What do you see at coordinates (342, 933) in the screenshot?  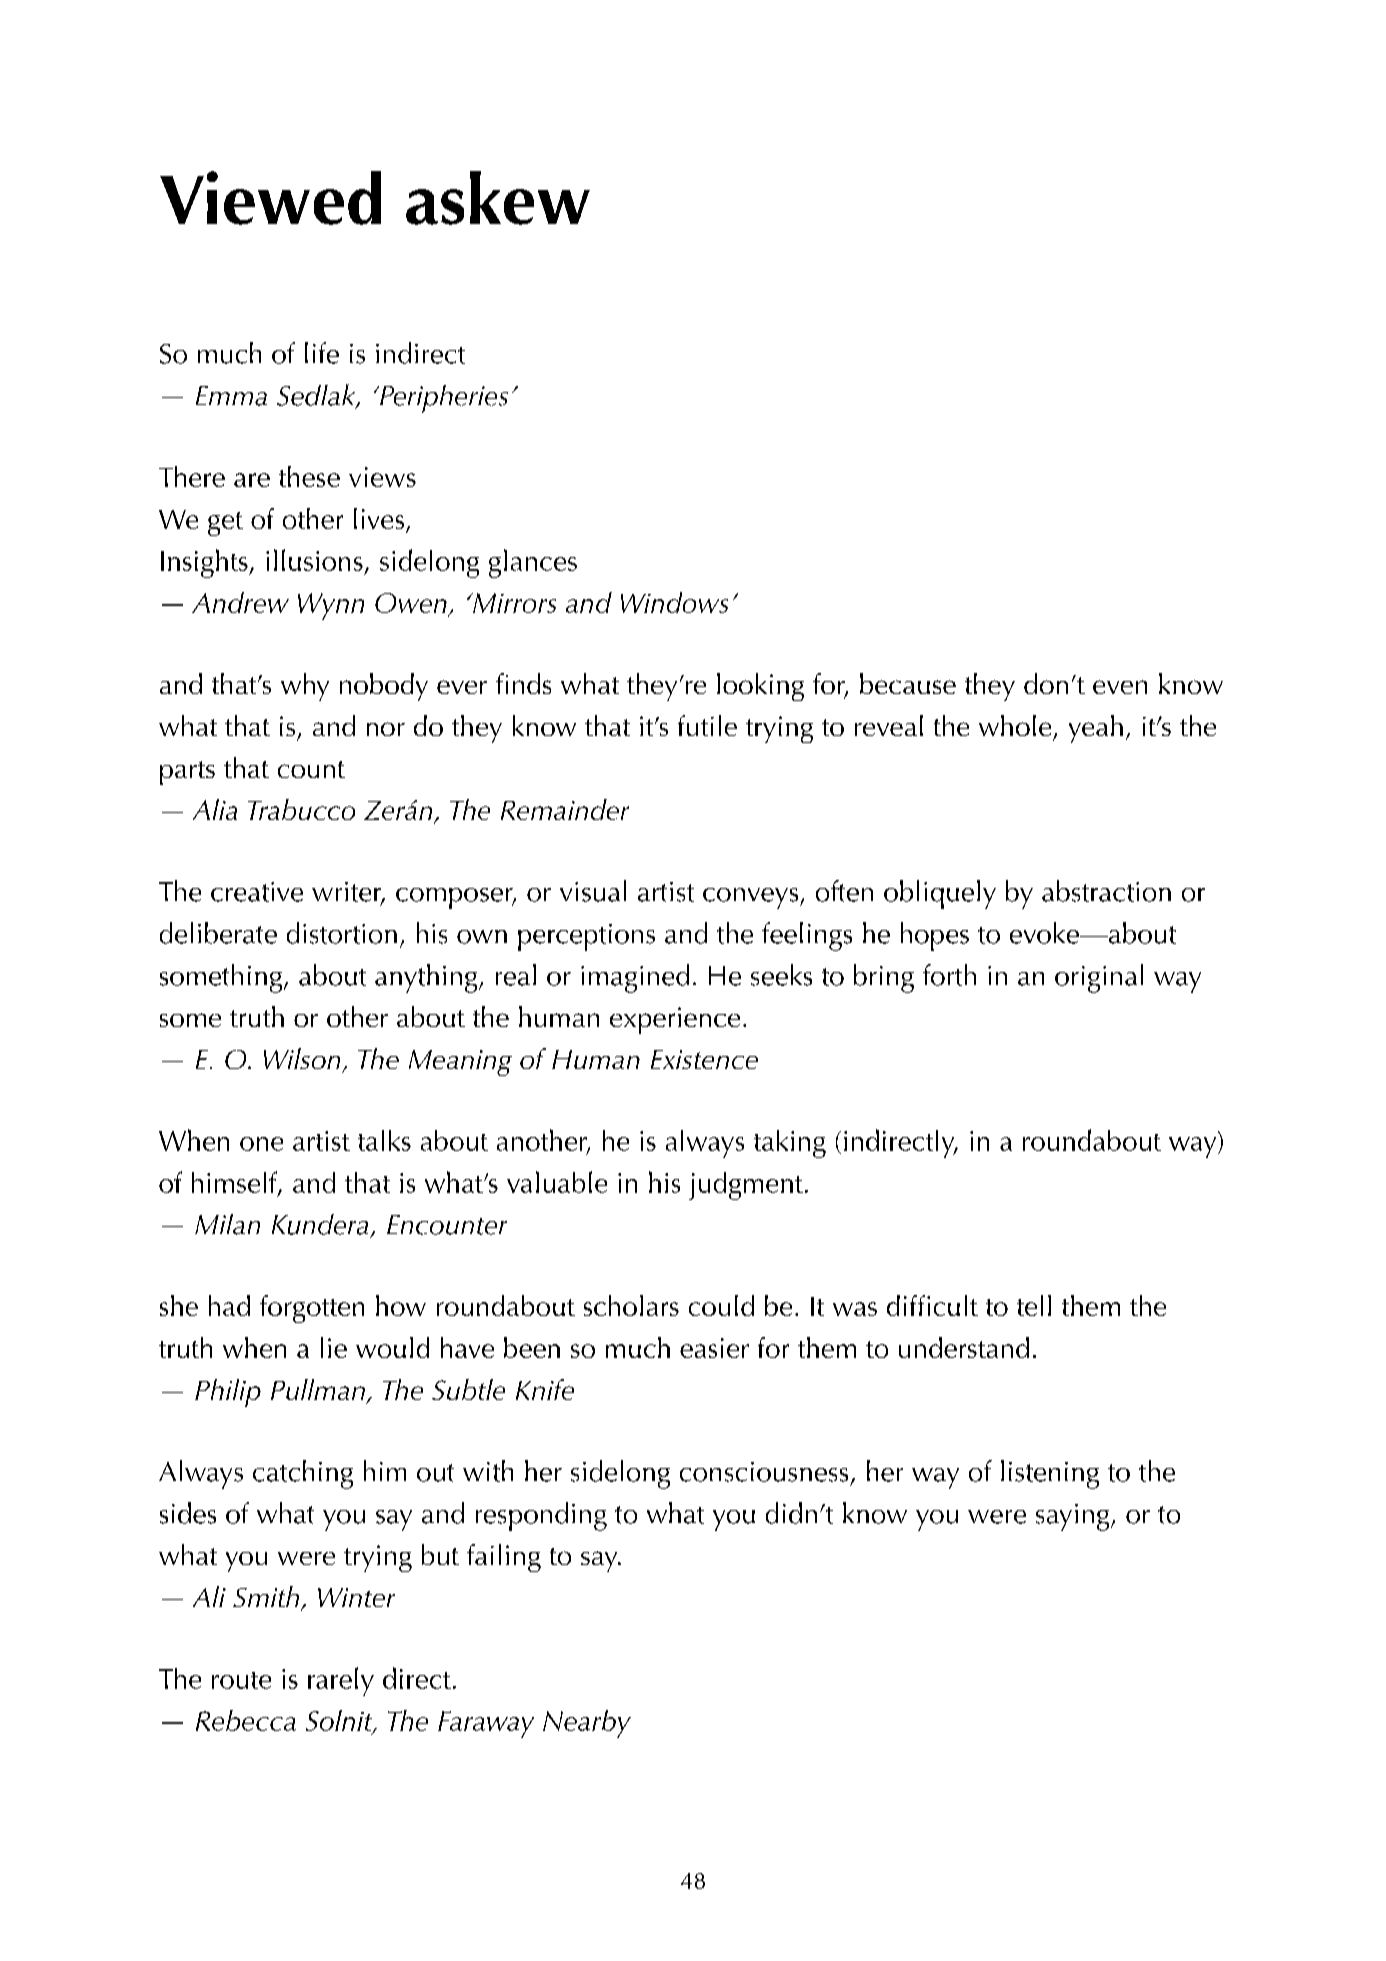 I see `distortion` at bounding box center [342, 933].
